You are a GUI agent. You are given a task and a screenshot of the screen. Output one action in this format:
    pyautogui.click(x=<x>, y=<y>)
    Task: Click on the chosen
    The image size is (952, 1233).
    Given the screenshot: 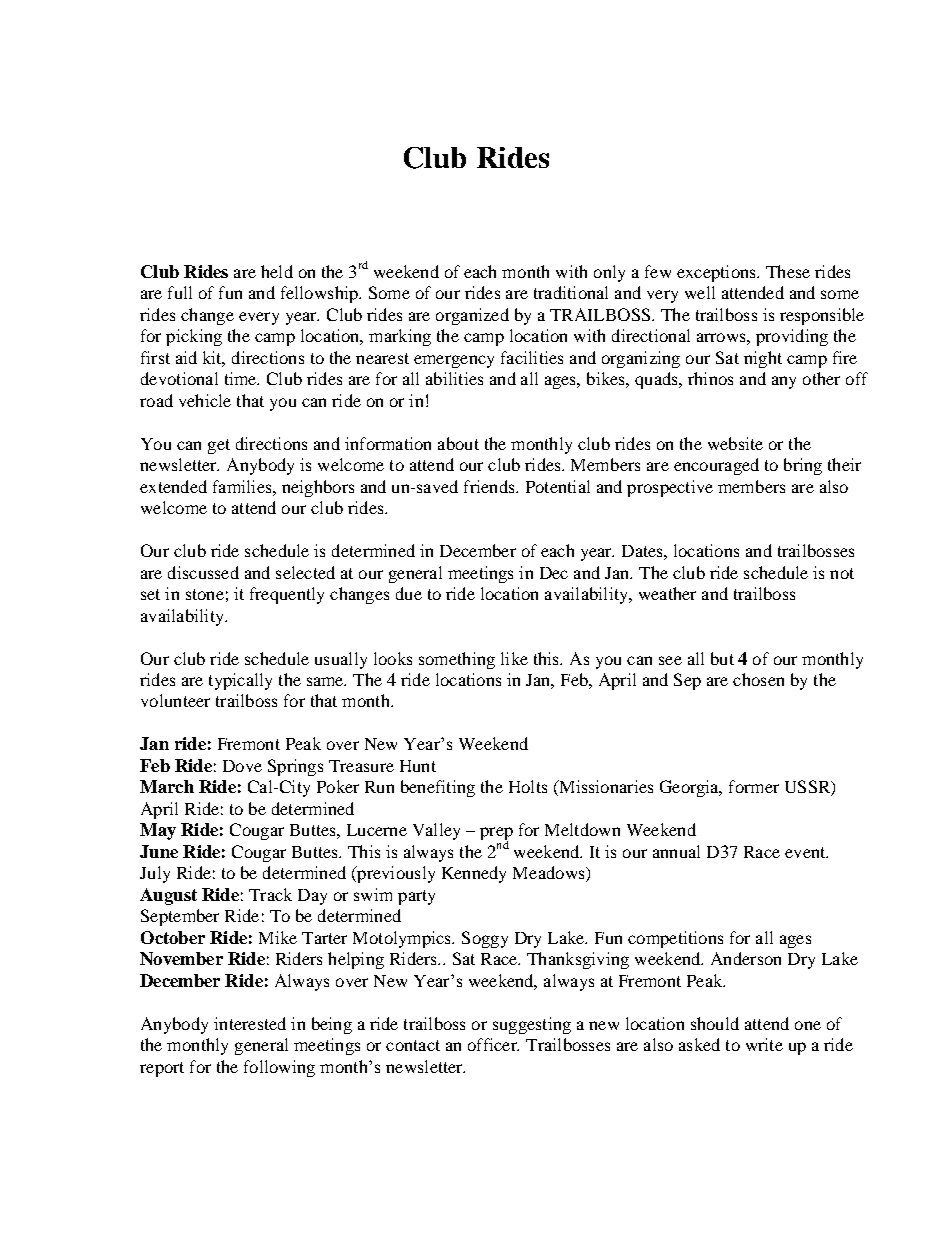 What is the action you would take?
    pyautogui.click(x=758, y=679)
